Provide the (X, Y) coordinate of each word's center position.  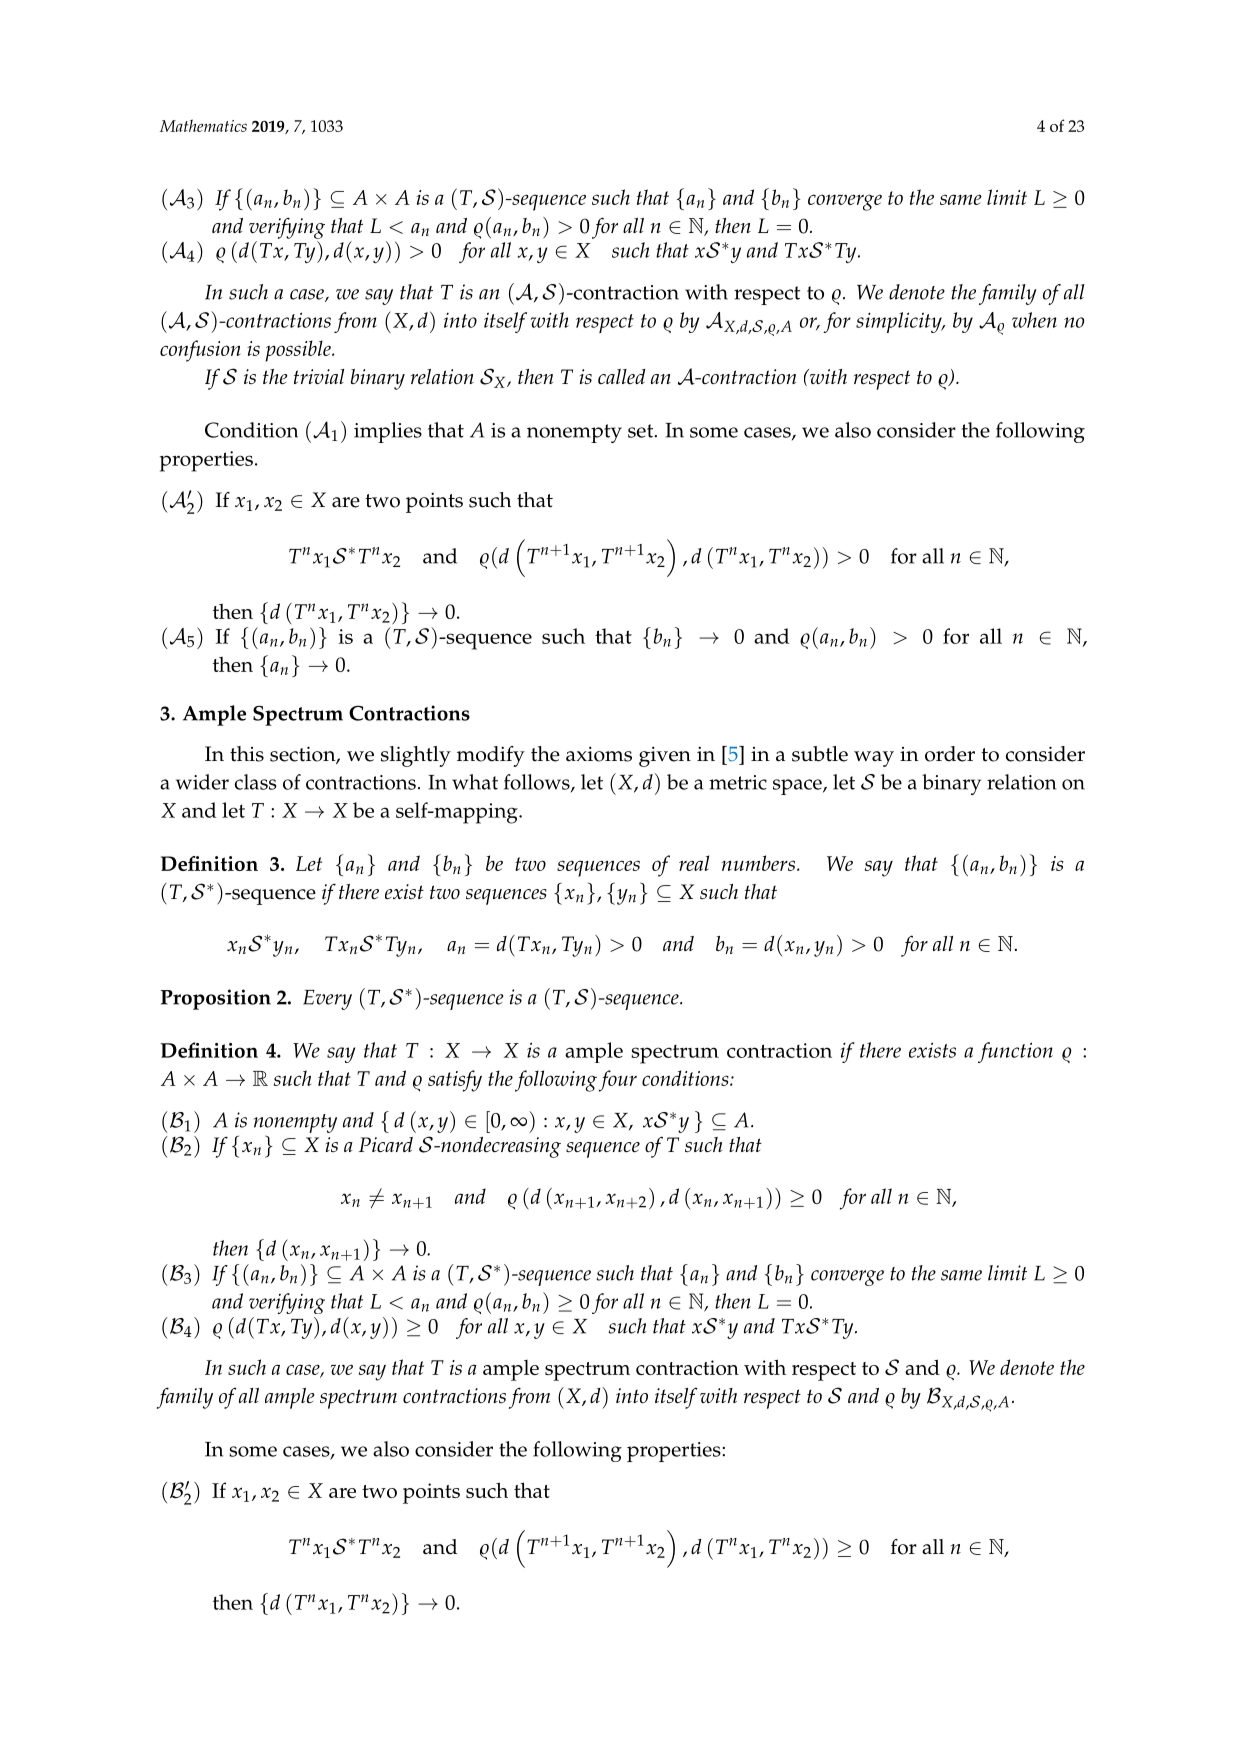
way (874, 759)
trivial (319, 376)
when (1034, 320)
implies (388, 432)
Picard (386, 1144)
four (618, 1081)
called (622, 376)
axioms (599, 754)
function (1015, 1052)
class (256, 782)
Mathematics (203, 125)
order (950, 754)
